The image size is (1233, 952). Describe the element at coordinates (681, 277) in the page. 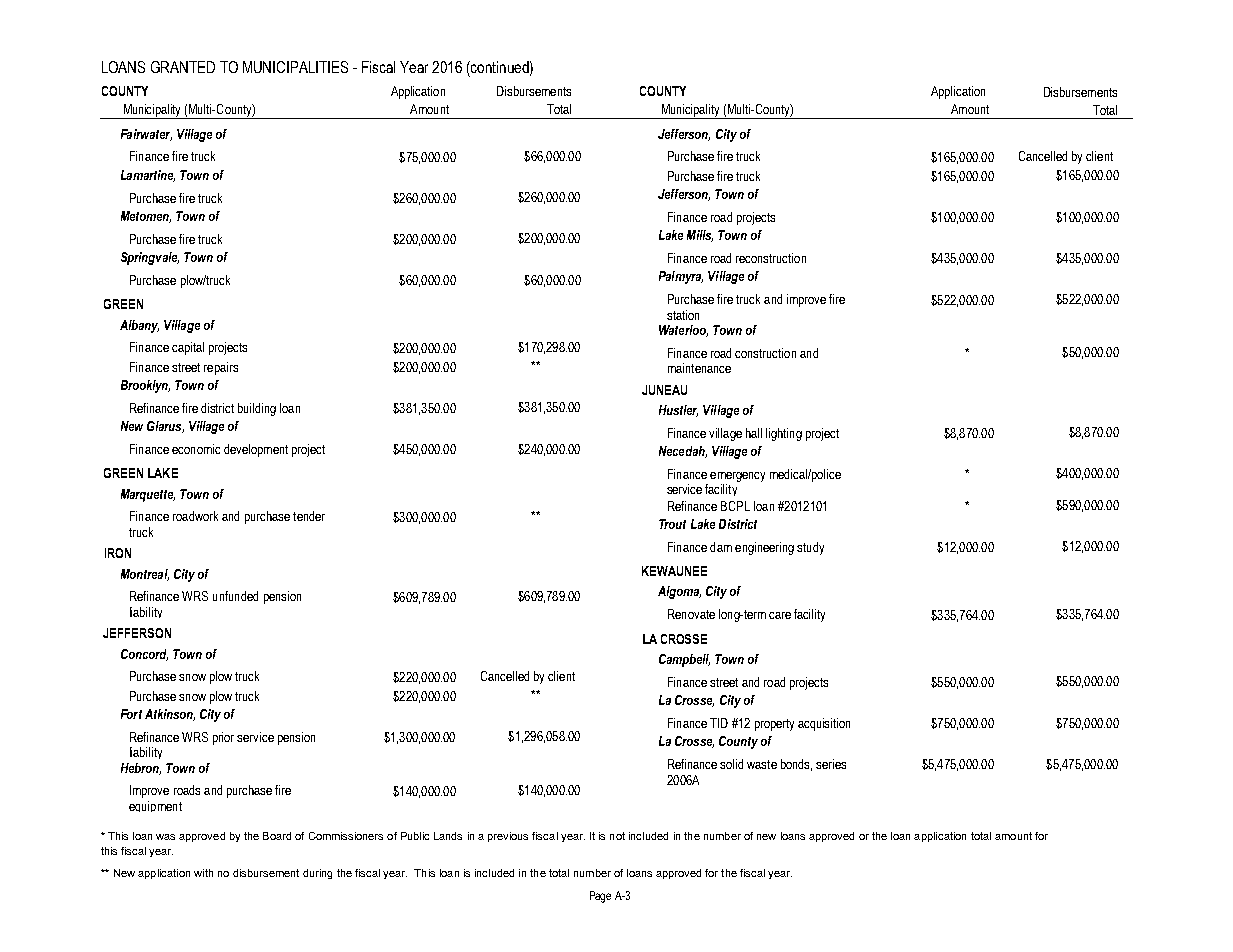

I see `Palmyra` at that location.
